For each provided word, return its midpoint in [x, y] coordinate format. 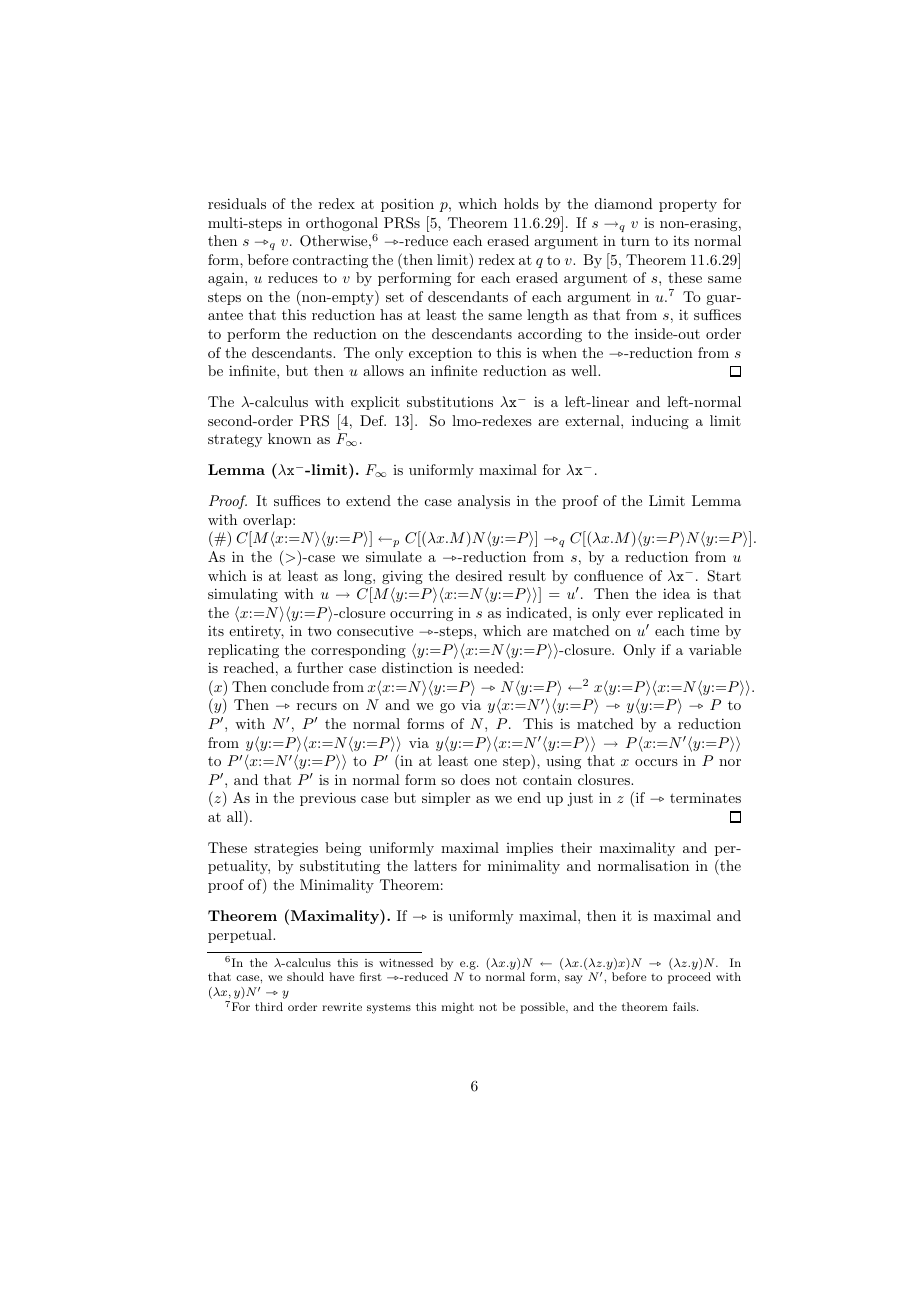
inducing [660, 422]
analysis [484, 502]
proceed [689, 978]
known [289, 438]
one [485, 762]
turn [635, 241]
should [305, 976]
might [457, 1008]
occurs [656, 762]
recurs [317, 706]
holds [521, 203]
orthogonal [342, 224]
